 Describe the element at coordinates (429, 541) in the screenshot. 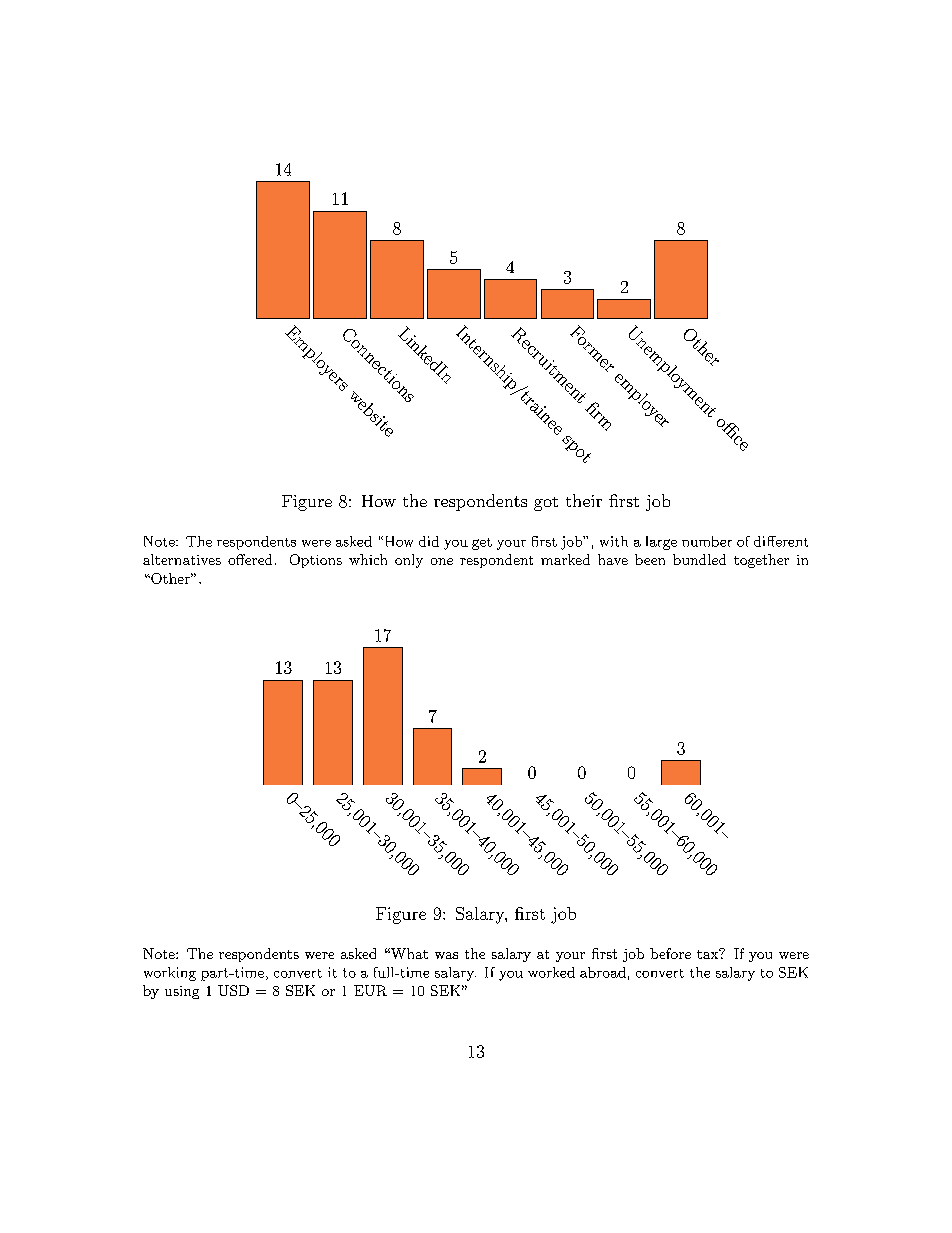

I see `did` at that location.
